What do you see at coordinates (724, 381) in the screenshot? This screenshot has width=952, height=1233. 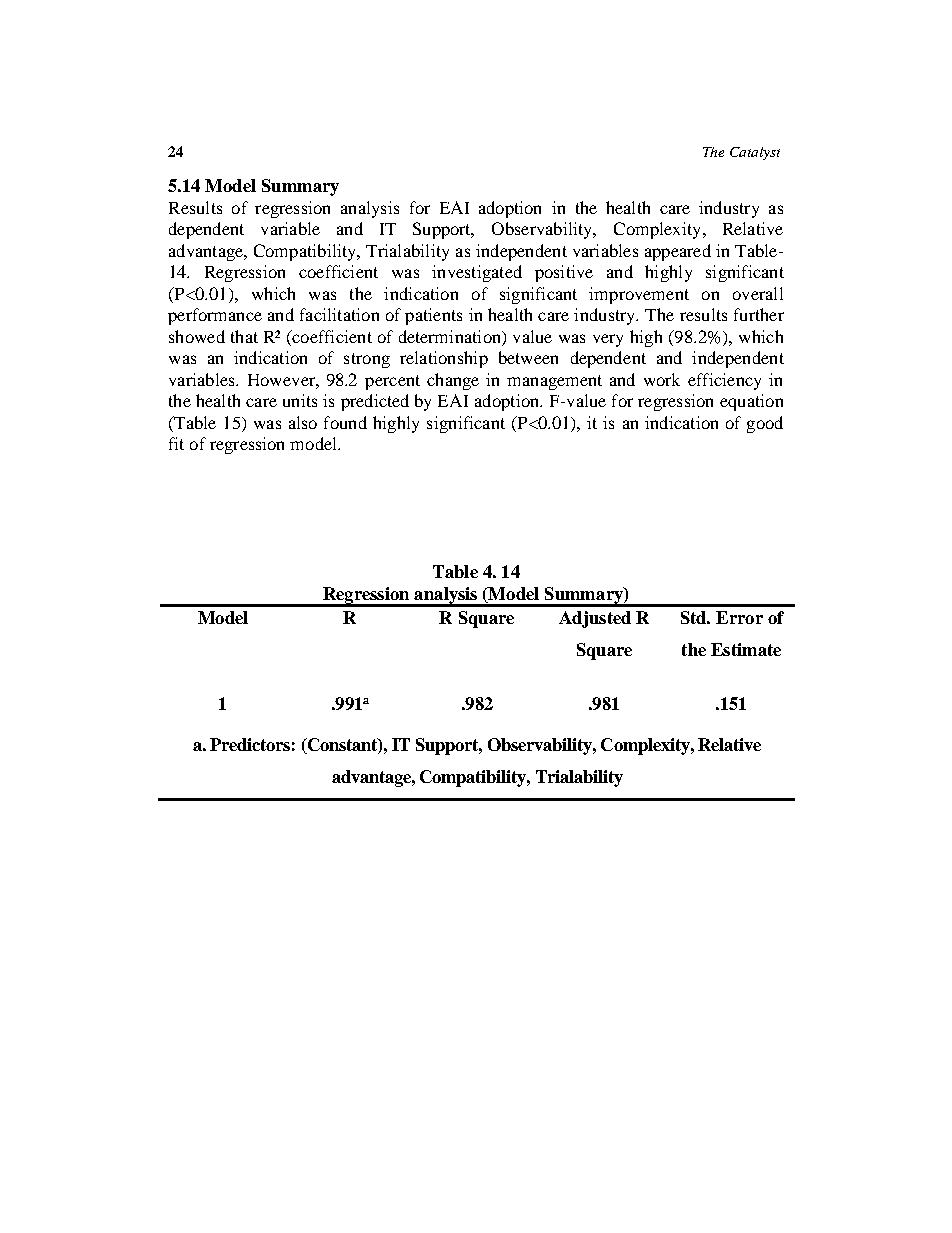 I see `efficiency` at bounding box center [724, 381].
